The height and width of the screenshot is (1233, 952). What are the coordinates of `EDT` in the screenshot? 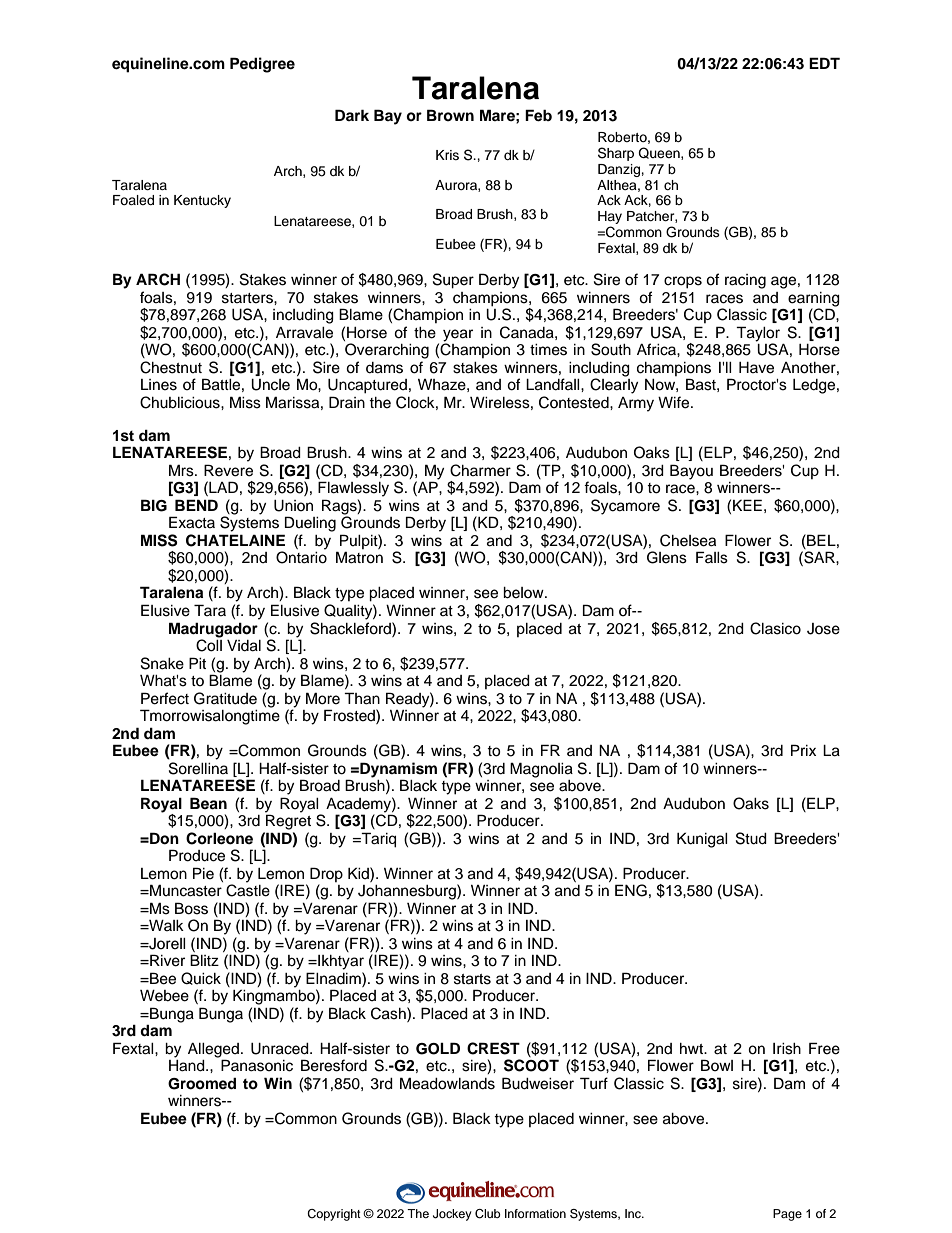 It's located at (824, 63).
